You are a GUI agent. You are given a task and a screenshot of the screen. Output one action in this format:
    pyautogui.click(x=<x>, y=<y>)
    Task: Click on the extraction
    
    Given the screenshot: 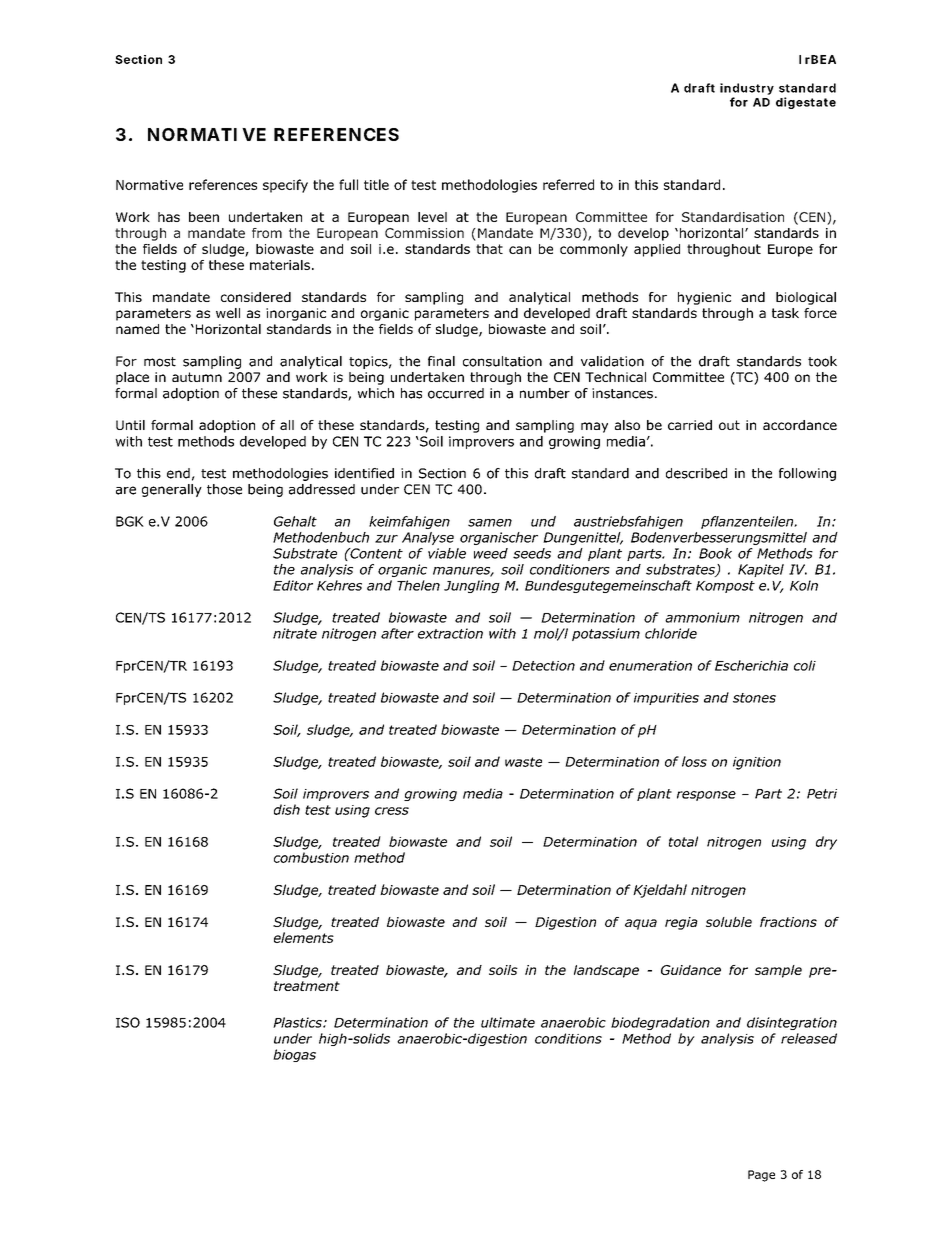 What is the action you would take?
    pyautogui.click(x=450, y=633)
